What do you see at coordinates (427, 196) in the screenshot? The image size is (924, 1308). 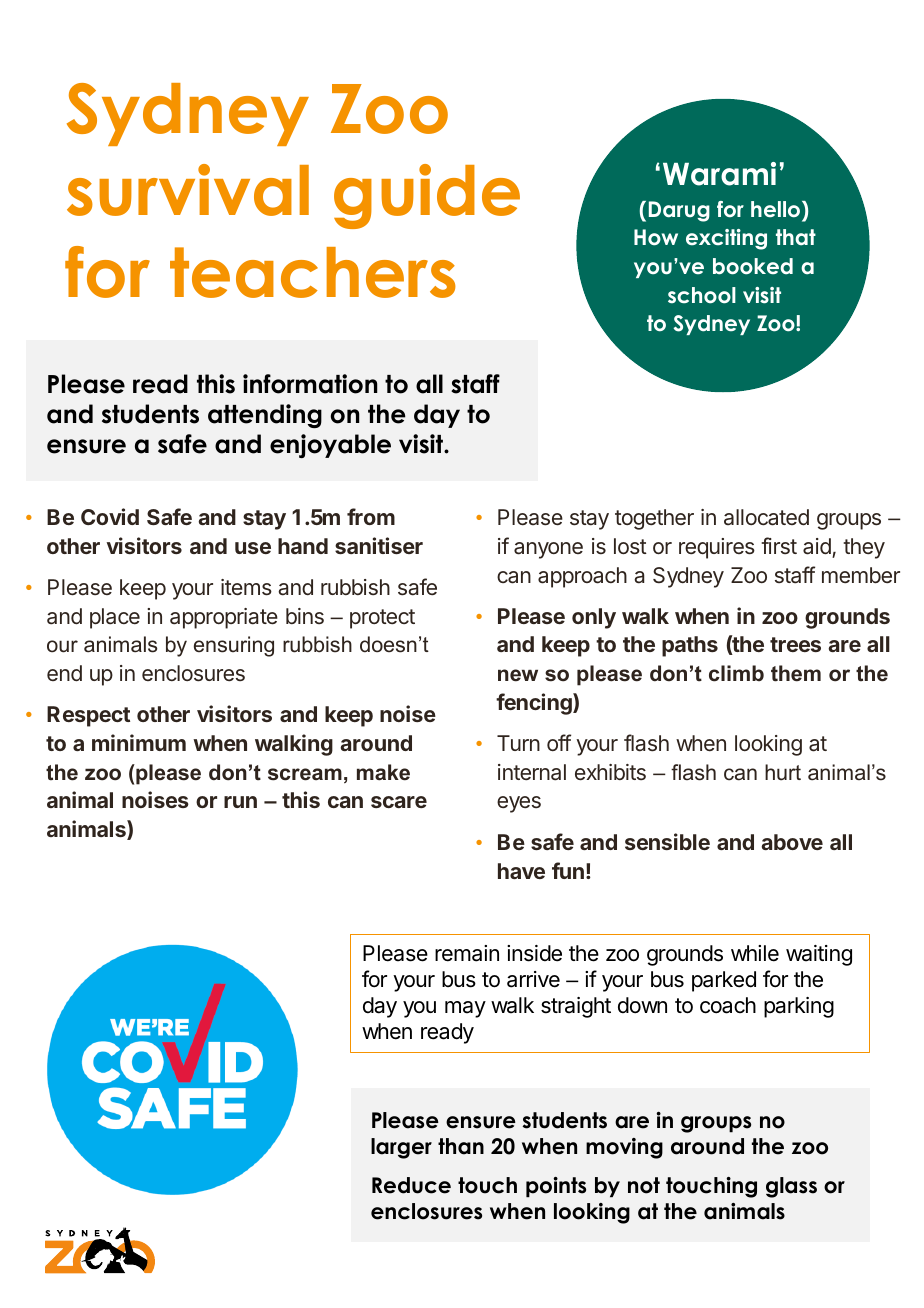 I see `guide` at bounding box center [427, 196].
